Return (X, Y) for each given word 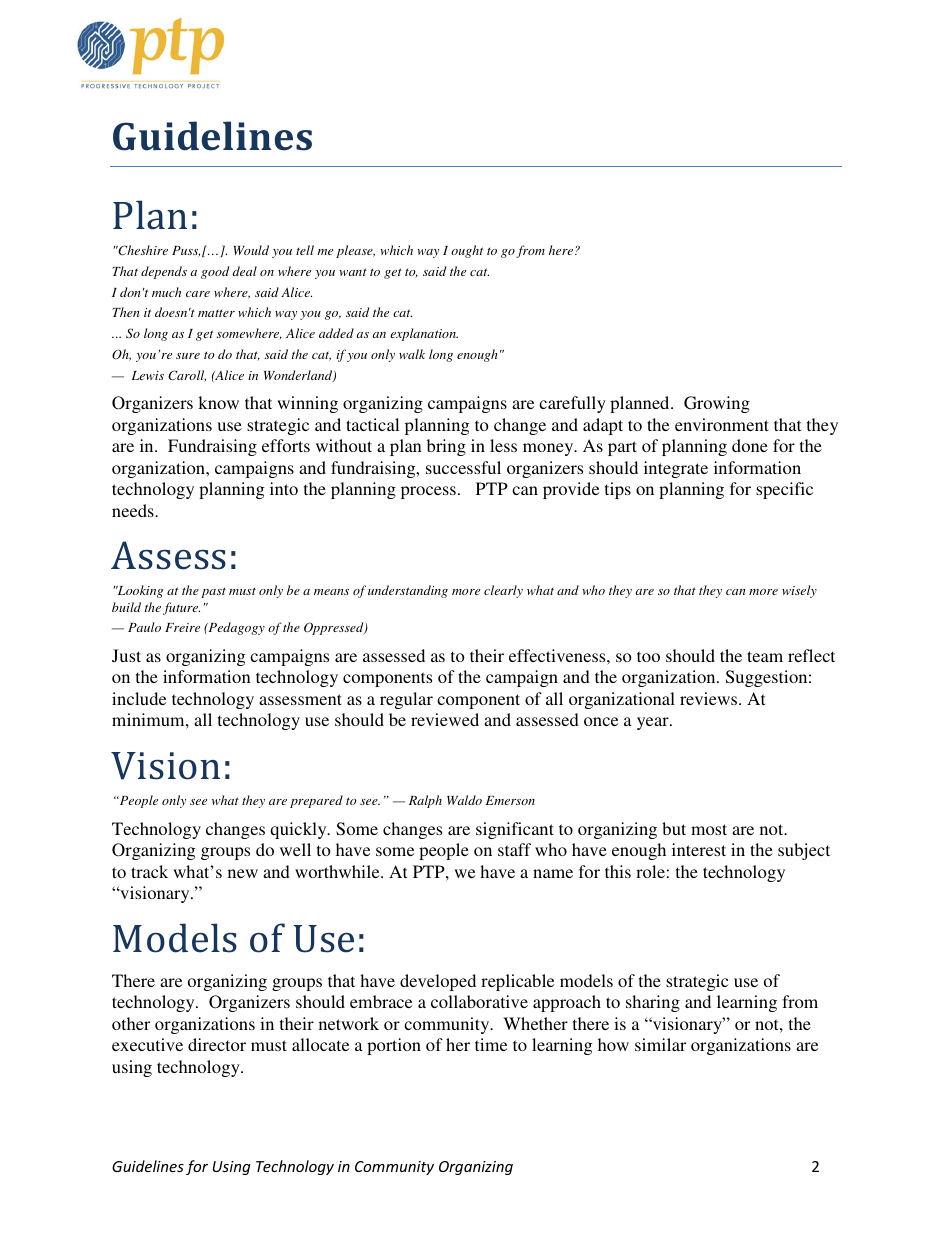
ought (467, 251)
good (215, 272)
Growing (717, 404)
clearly (503, 591)
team (765, 656)
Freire (182, 627)
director (217, 1044)
